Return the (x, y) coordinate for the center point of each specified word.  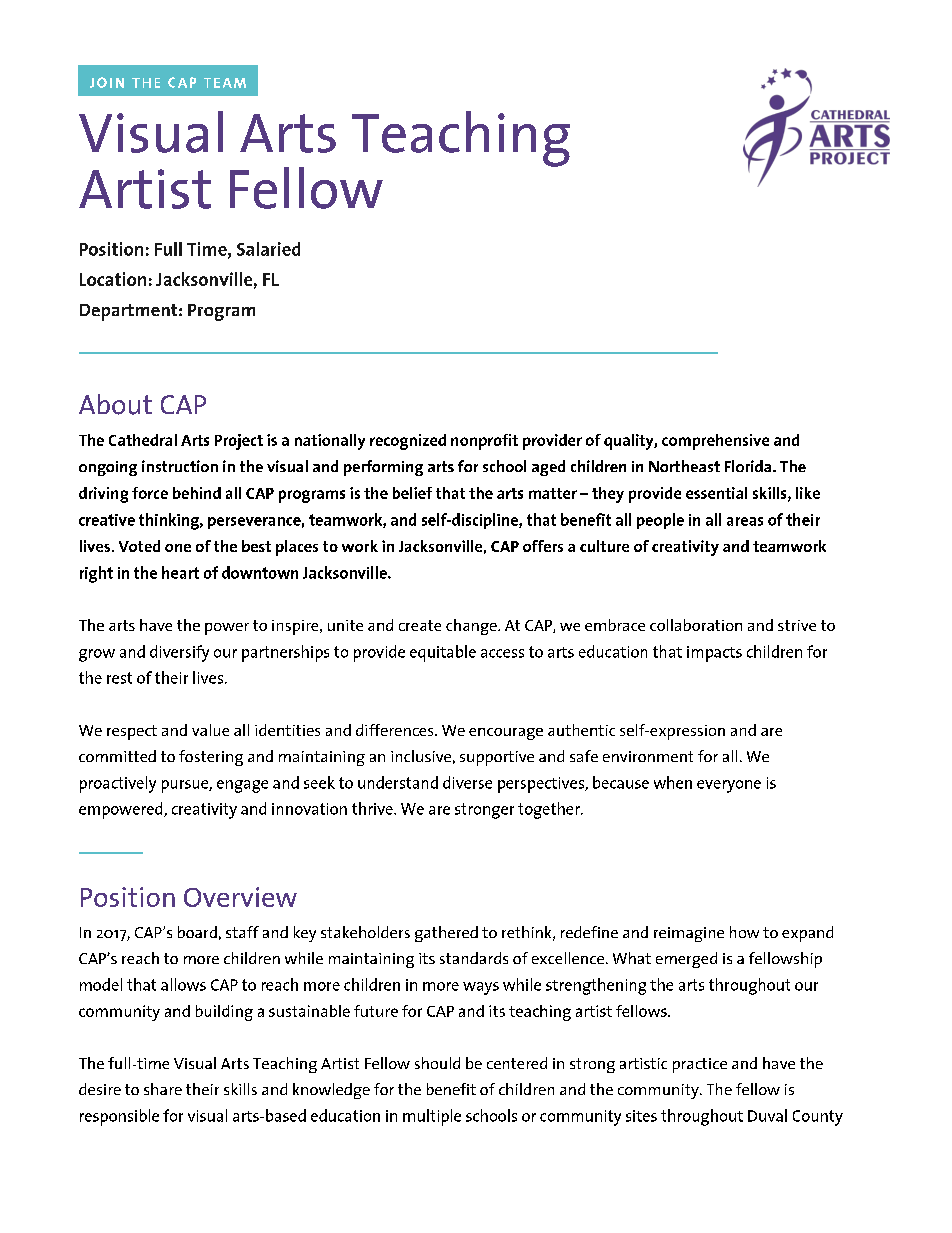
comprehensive (715, 442)
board (197, 932)
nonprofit (484, 442)
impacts (714, 654)
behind (197, 493)
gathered (446, 934)
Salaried (268, 249)
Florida (749, 466)
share (163, 1089)
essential (716, 493)
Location (113, 279)
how (744, 932)
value (210, 730)
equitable (443, 653)
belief (412, 493)
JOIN (107, 82)
